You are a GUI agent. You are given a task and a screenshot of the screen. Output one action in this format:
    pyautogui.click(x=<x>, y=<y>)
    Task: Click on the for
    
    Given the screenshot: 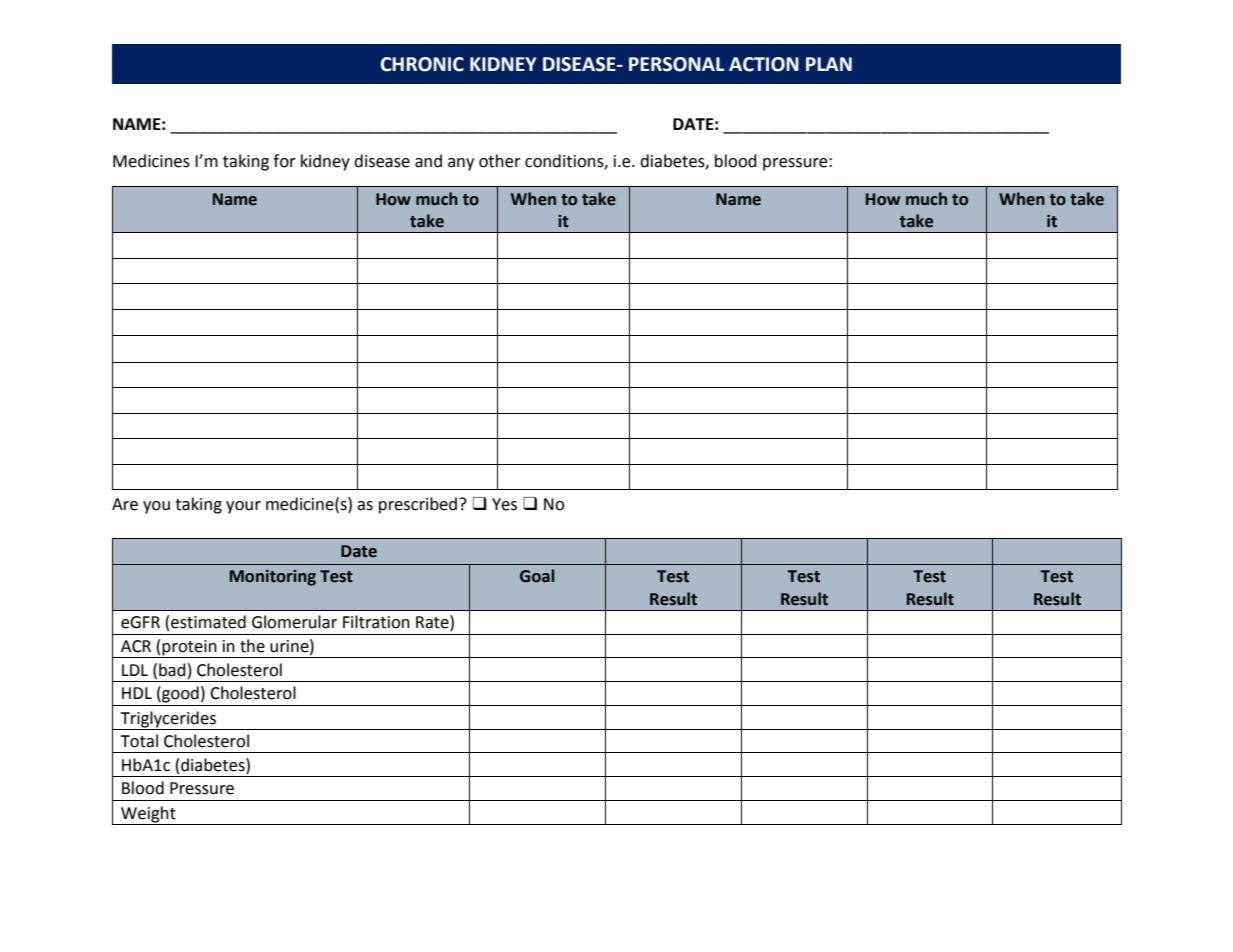 What is the action you would take?
    pyautogui.click(x=284, y=161)
